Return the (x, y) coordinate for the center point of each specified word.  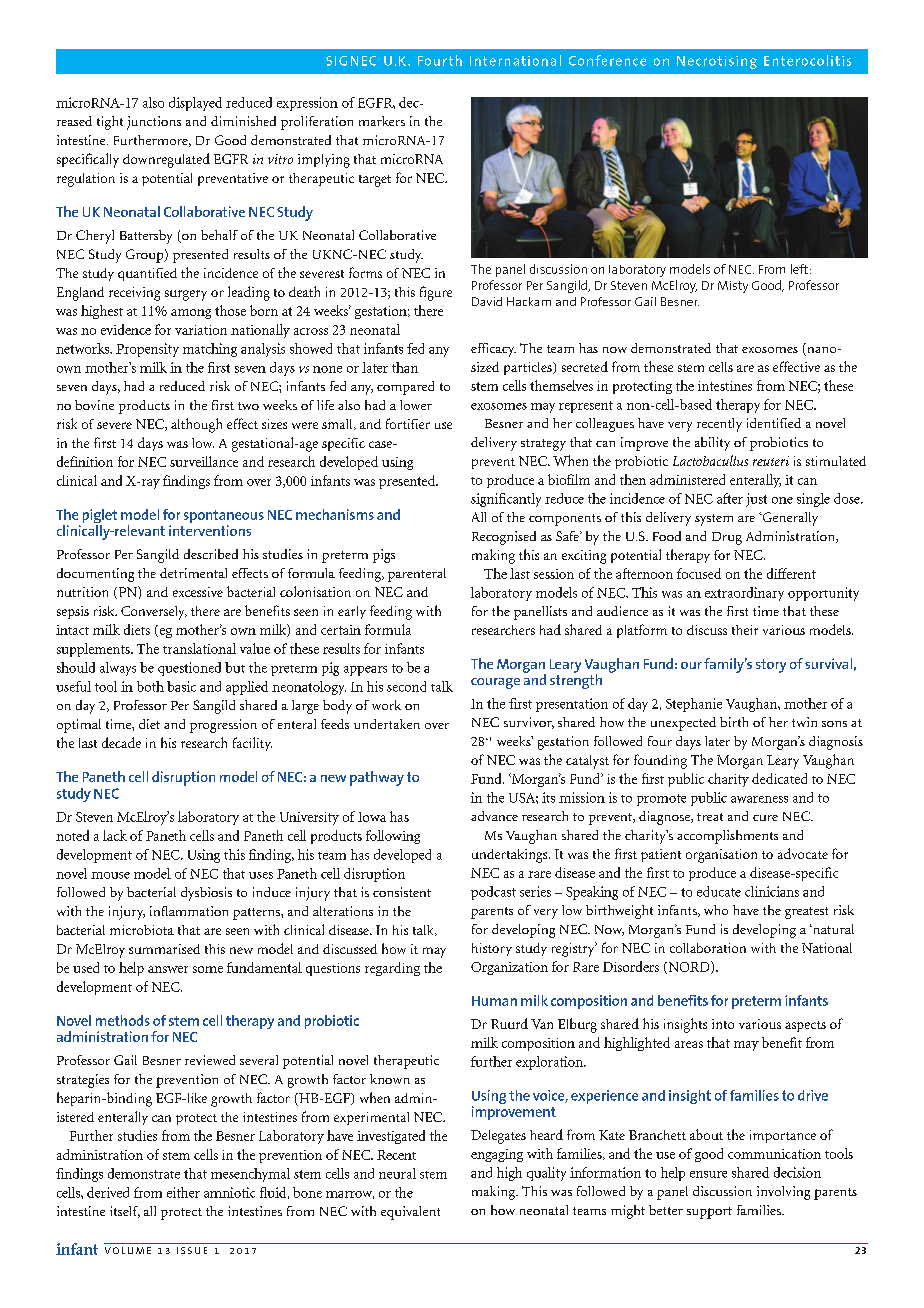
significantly (506, 500)
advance (494, 816)
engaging (497, 1155)
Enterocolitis (807, 60)
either (183, 1192)
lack (115, 835)
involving (783, 1193)
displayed (195, 104)
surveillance (204, 461)
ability (712, 444)
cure (765, 818)
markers (382, 121)
